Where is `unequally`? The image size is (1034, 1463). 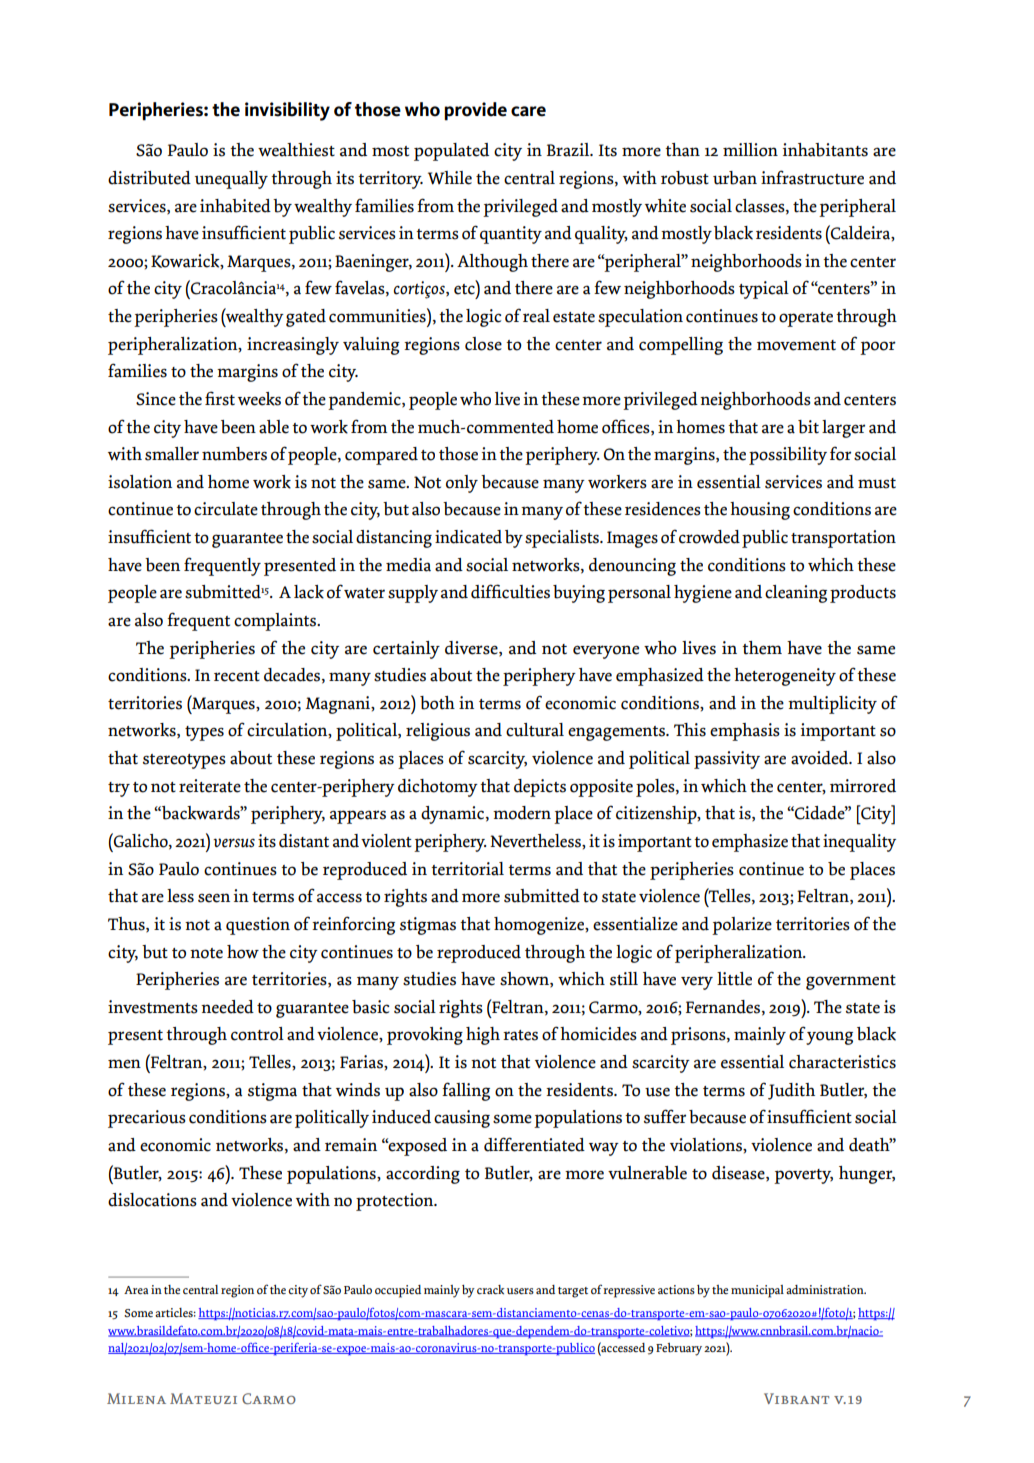 unequally is located at coordinates (231, 180).
